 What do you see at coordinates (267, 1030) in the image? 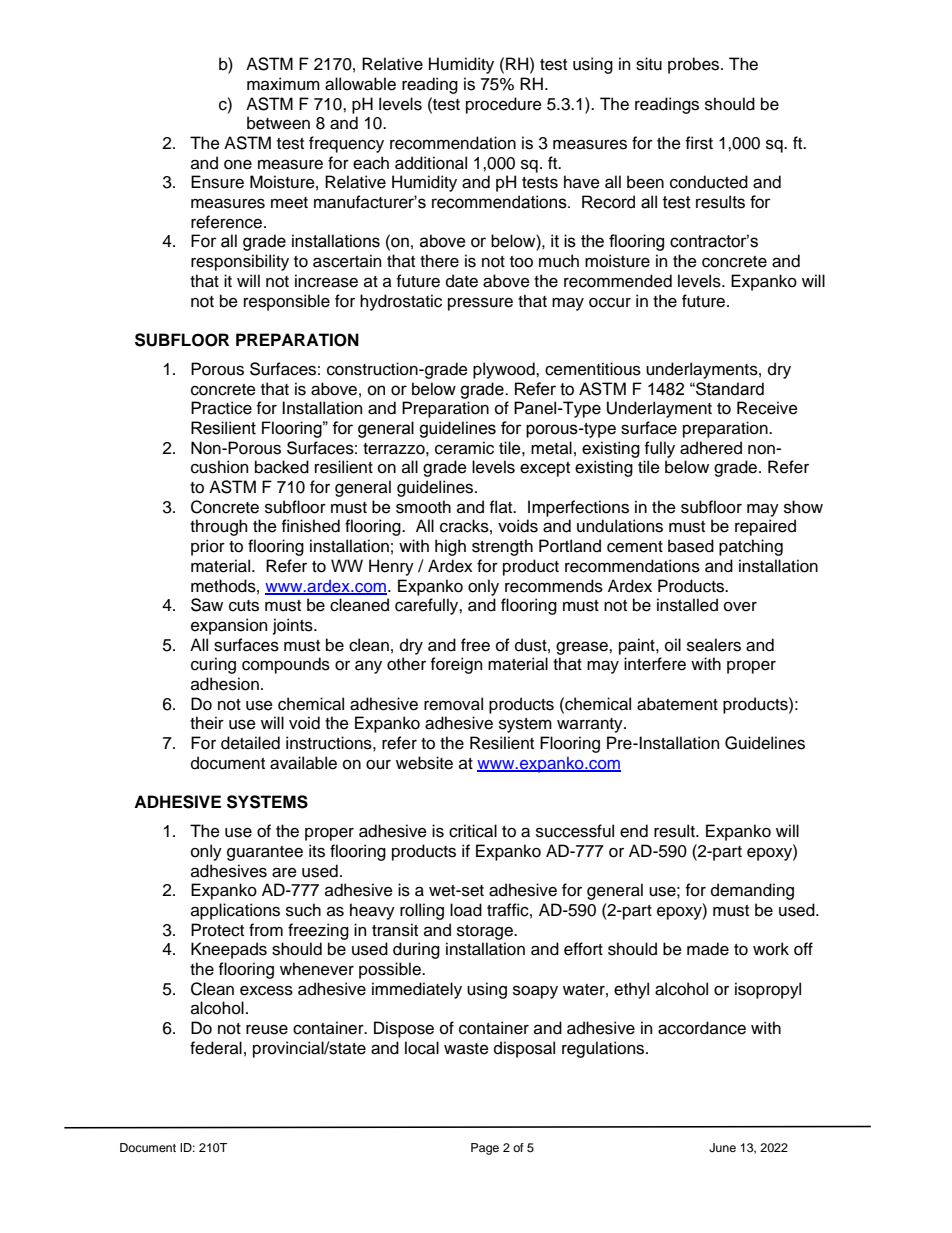
I see `reuse` at bounding box center [267, 1030].
